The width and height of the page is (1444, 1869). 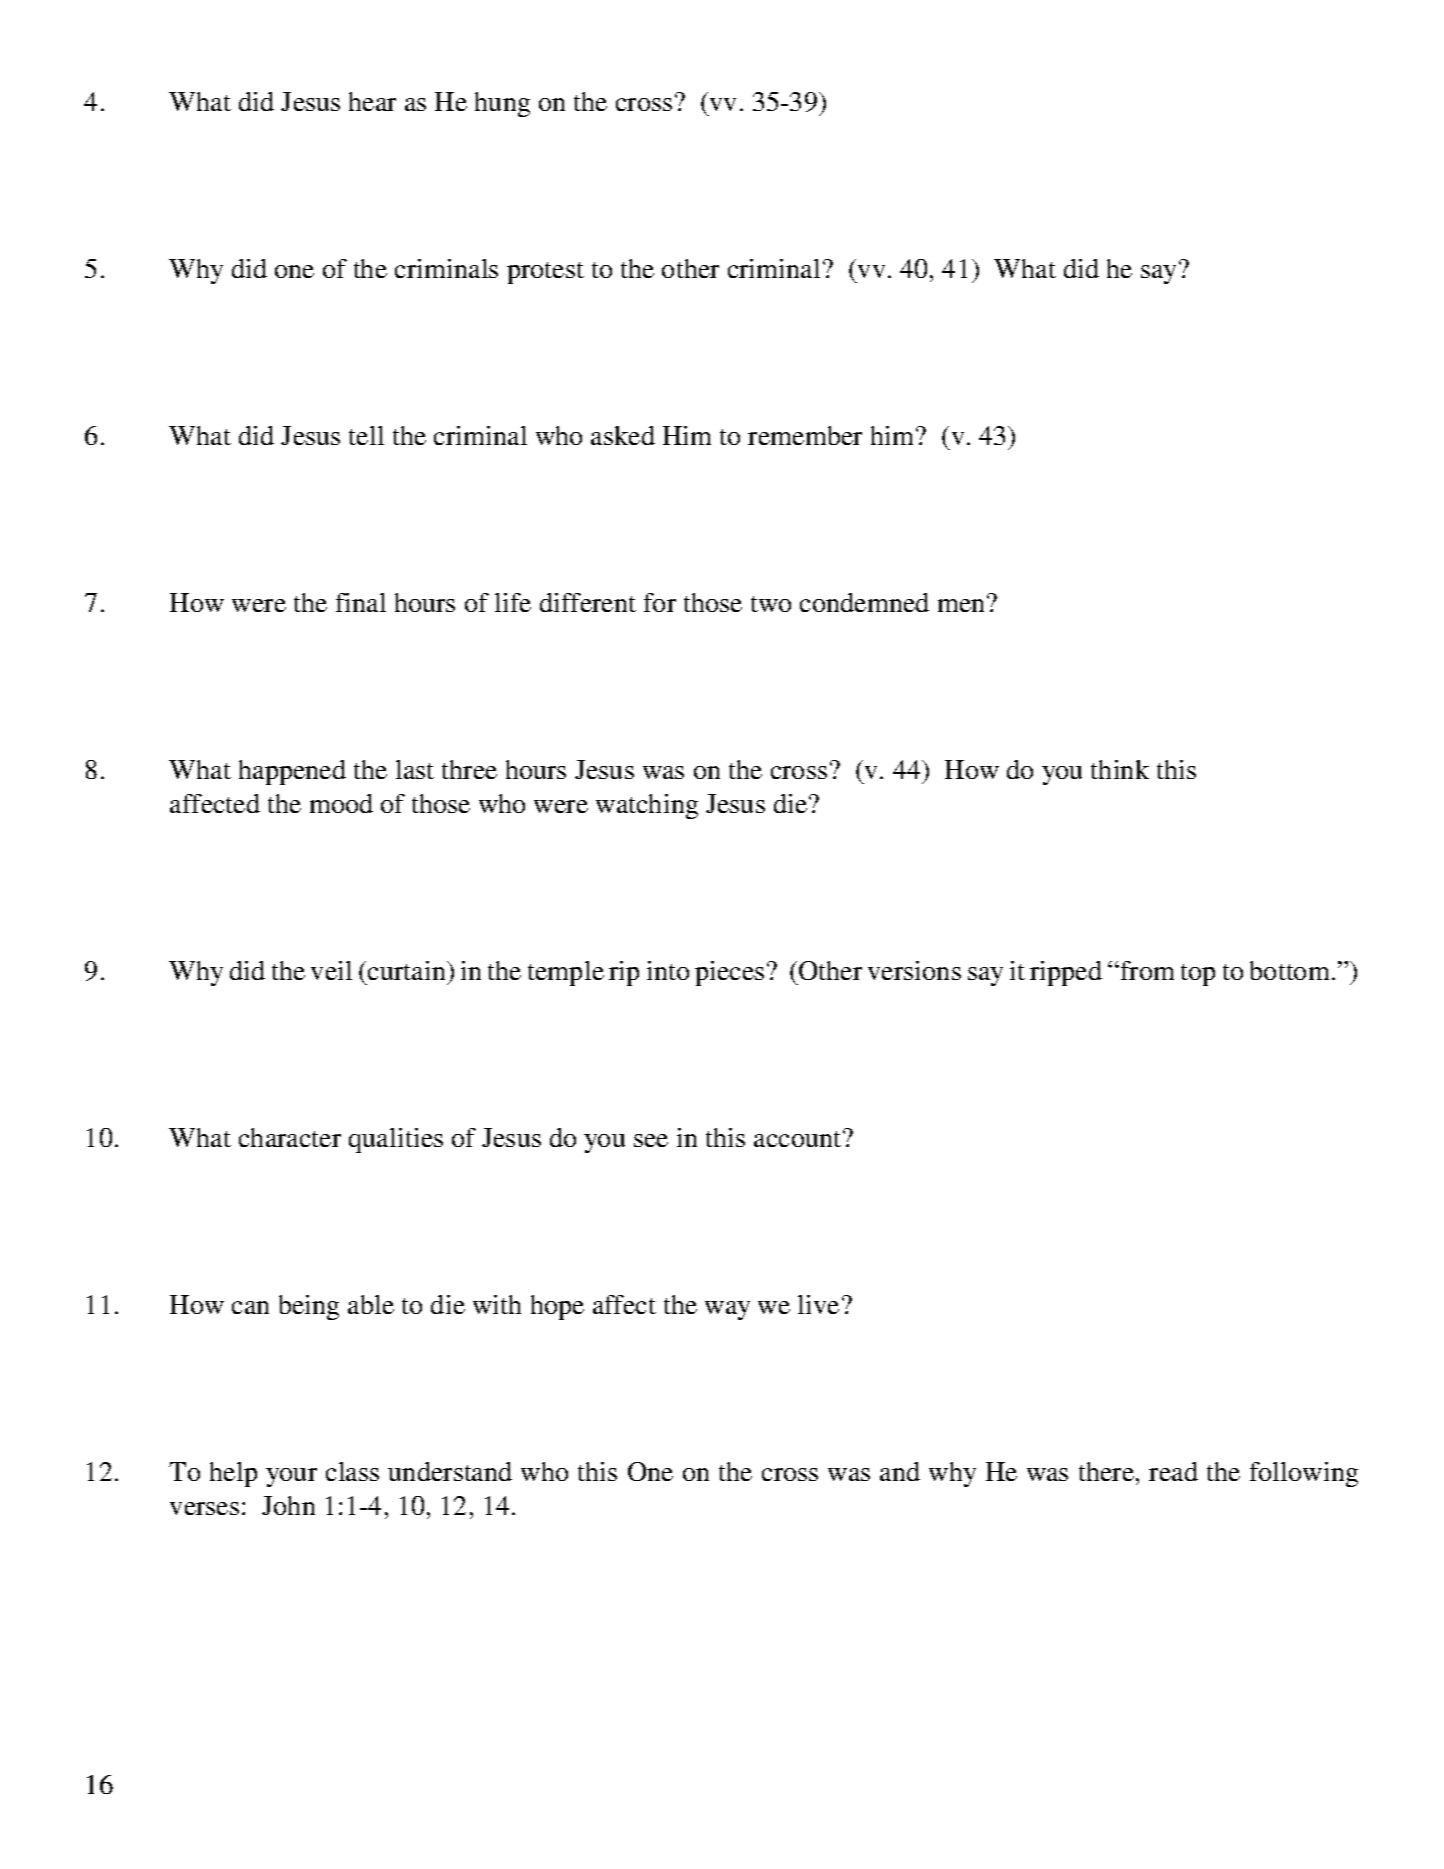 What do you see at coordinates (805, 435) in the page?
I see `remember` at bounding box center [805, 435].
